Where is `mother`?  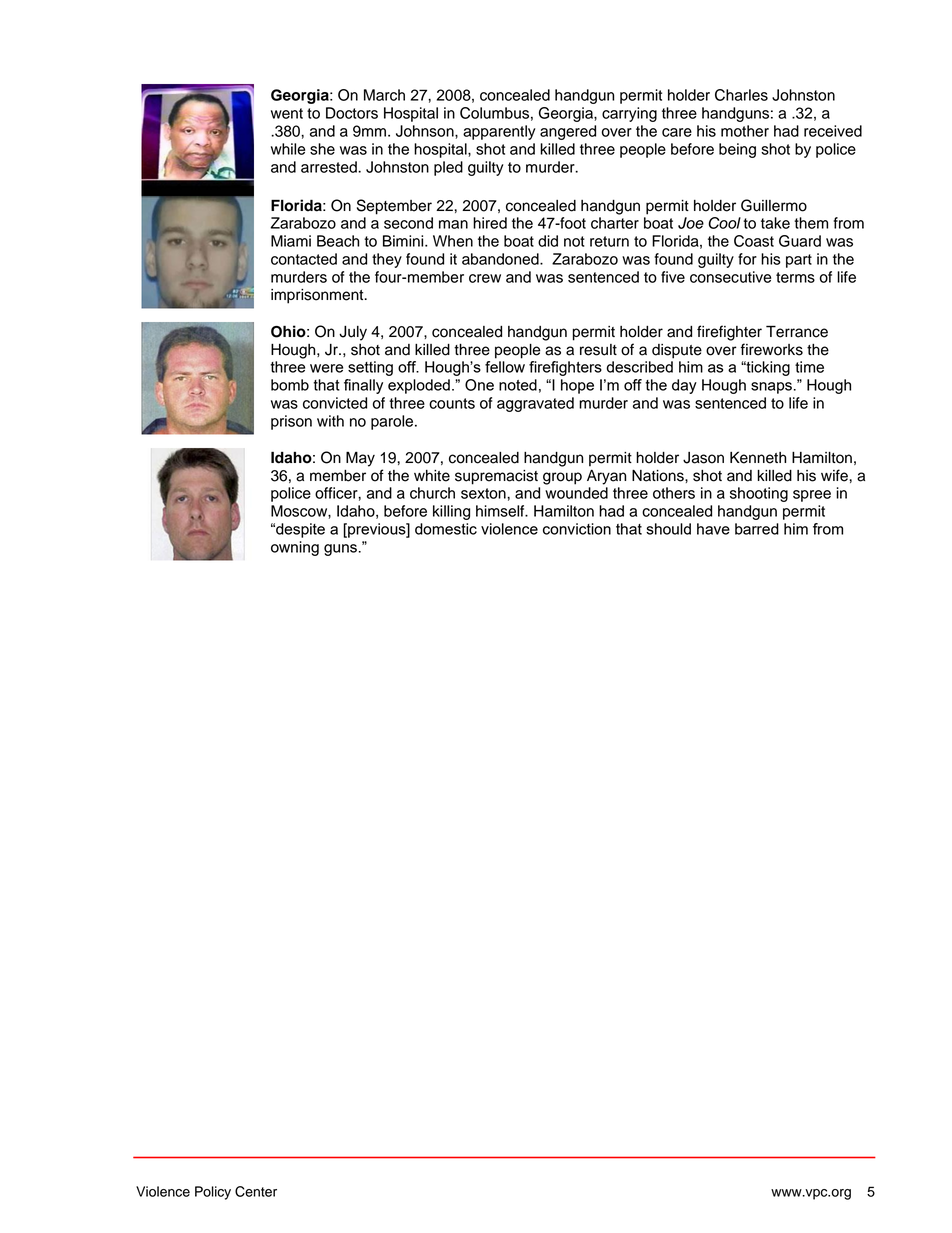 mother is located at coordinates (745, 131).
